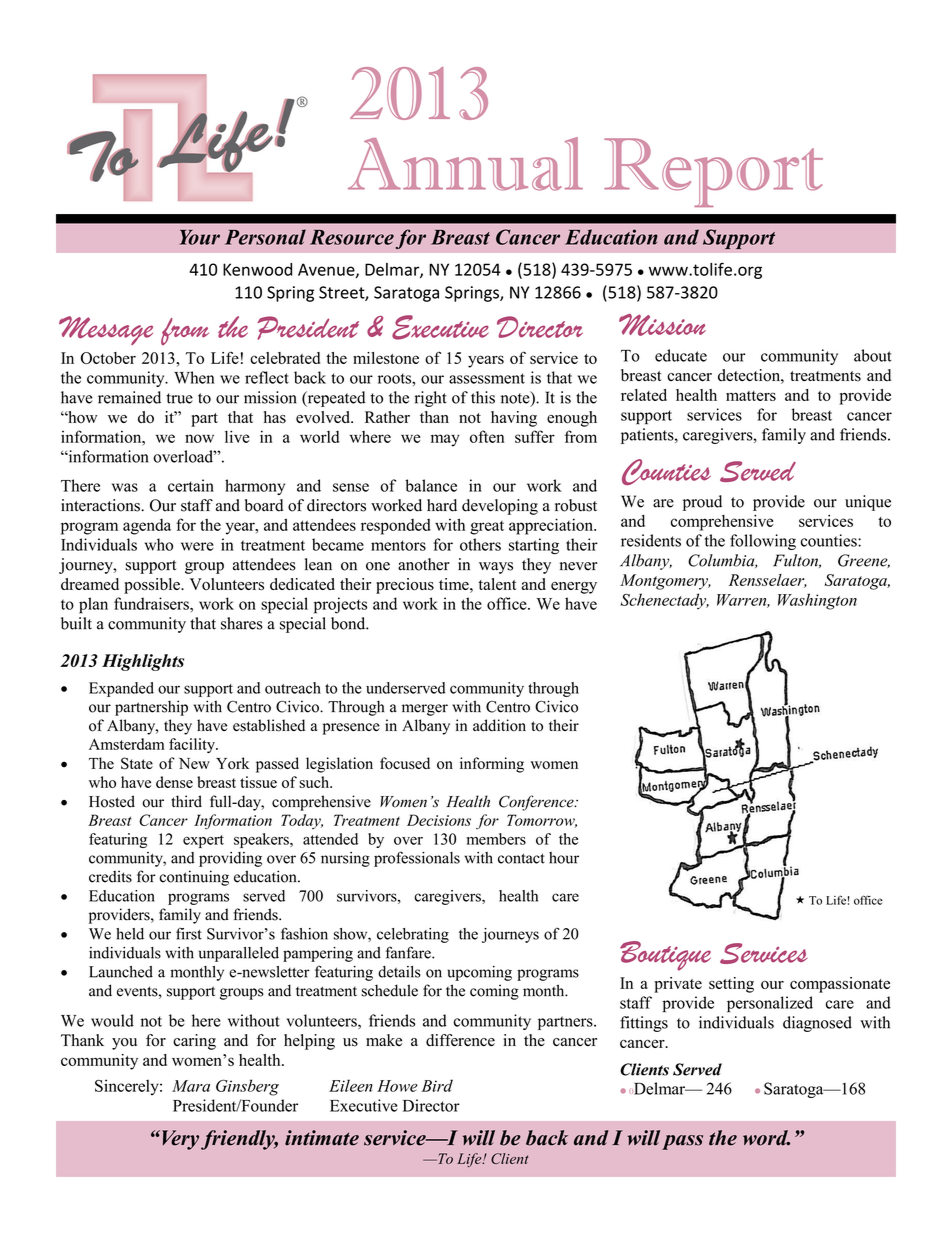  What do you see at coordinates (465, 164) in the screenshot?
I see `Annual` at bounding box center [465, 164].
